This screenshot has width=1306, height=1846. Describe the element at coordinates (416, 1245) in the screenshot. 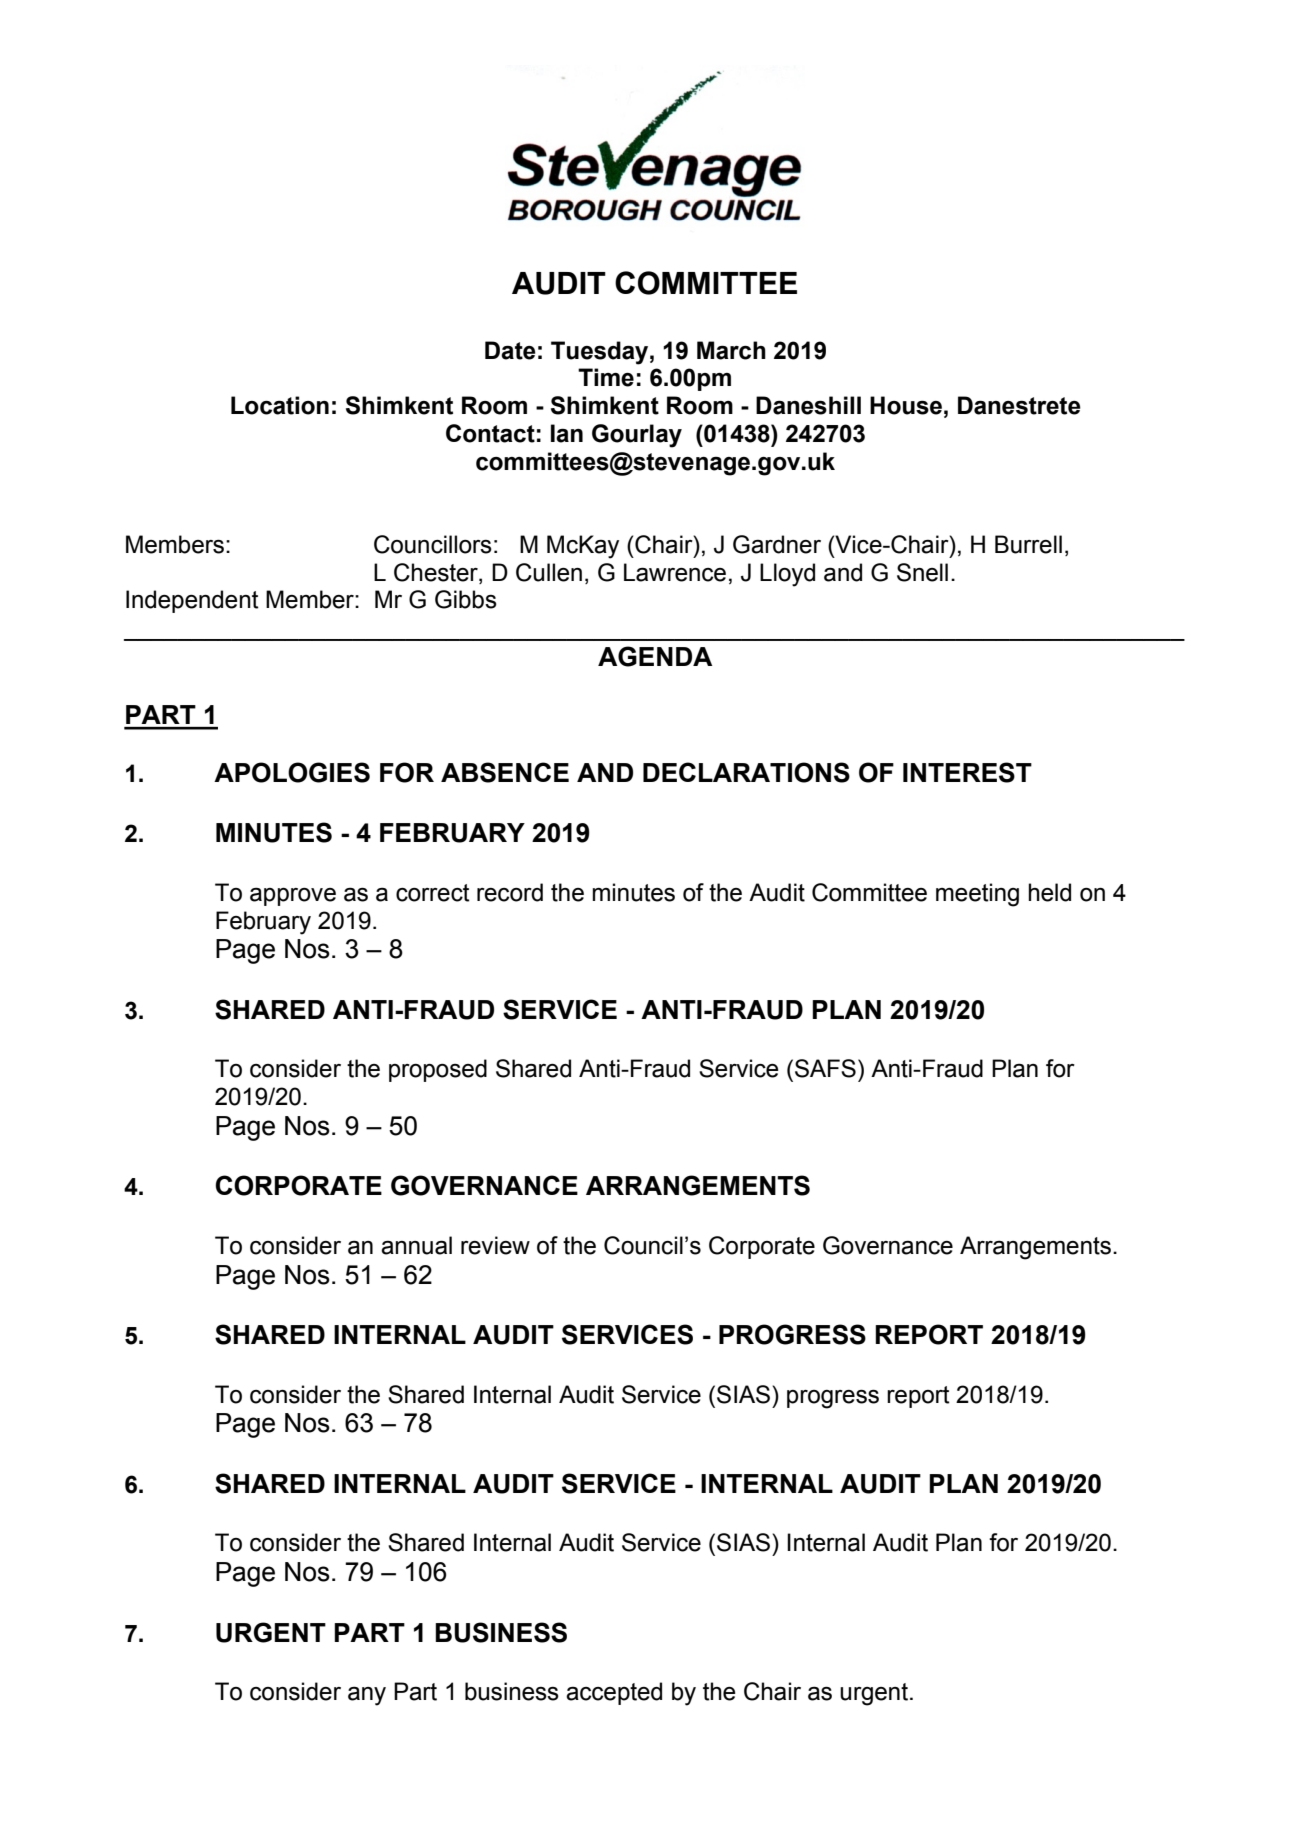

I see `annual` at that location.
